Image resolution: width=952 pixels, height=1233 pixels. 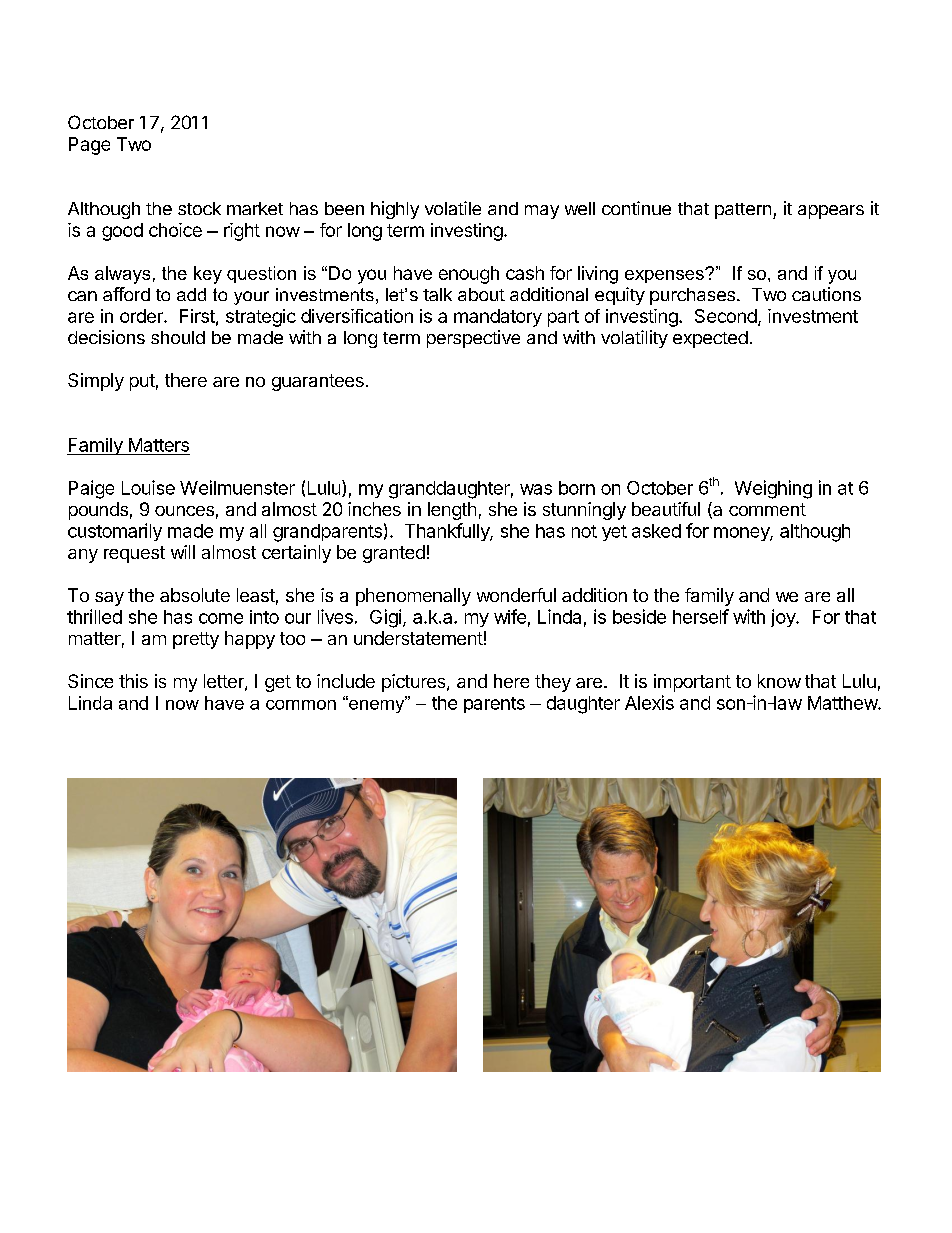 I want to click on perspective, so click(x=473, y=339).
